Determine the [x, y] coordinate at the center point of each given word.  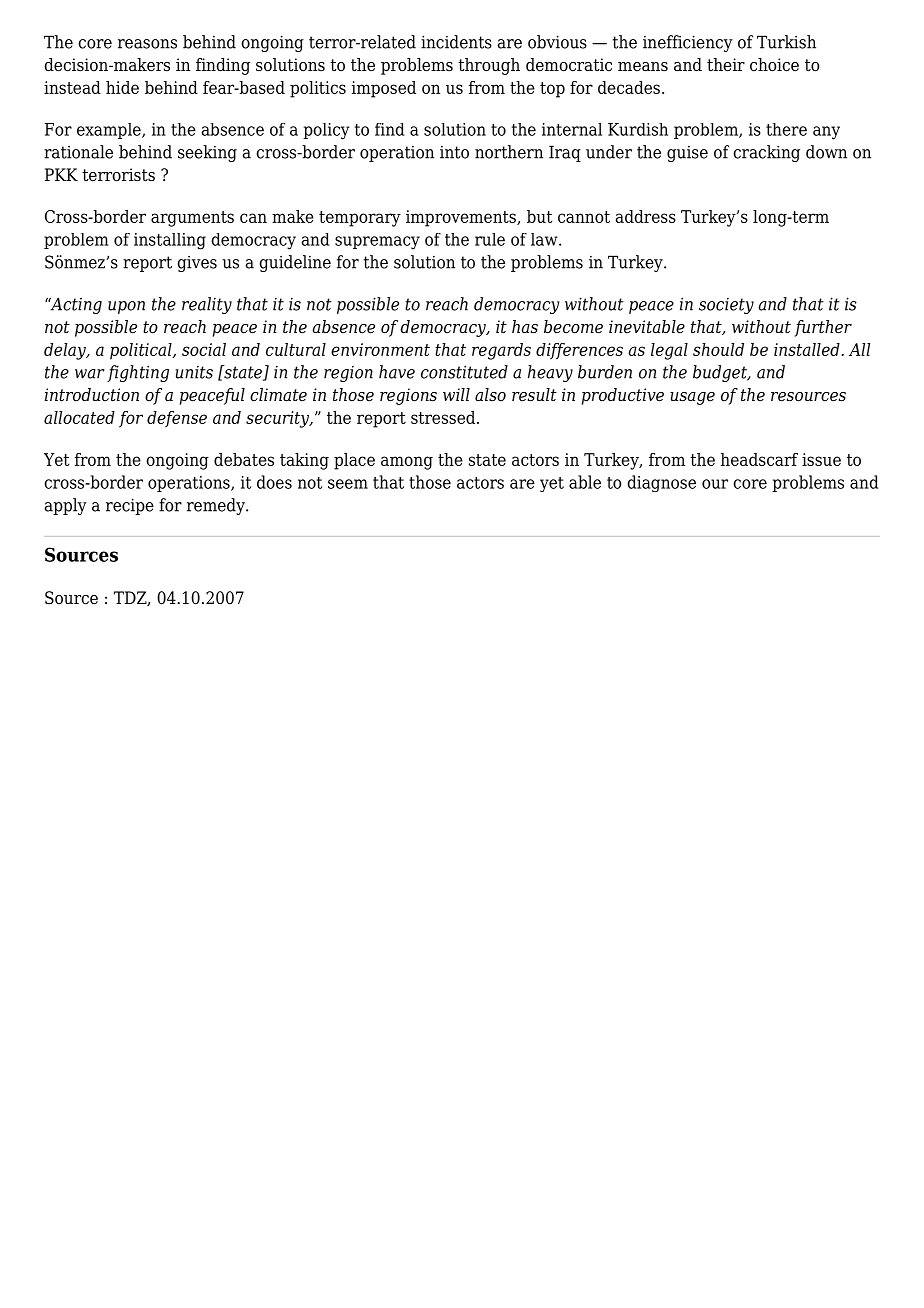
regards [501, 351]
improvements [462, 218]
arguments [192, 219]
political [142, 351]
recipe [130, 506]
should [718, 349]
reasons [147, 44]
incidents [456, 42]
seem [348, 484]
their [726, 65]
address [646, 216]
